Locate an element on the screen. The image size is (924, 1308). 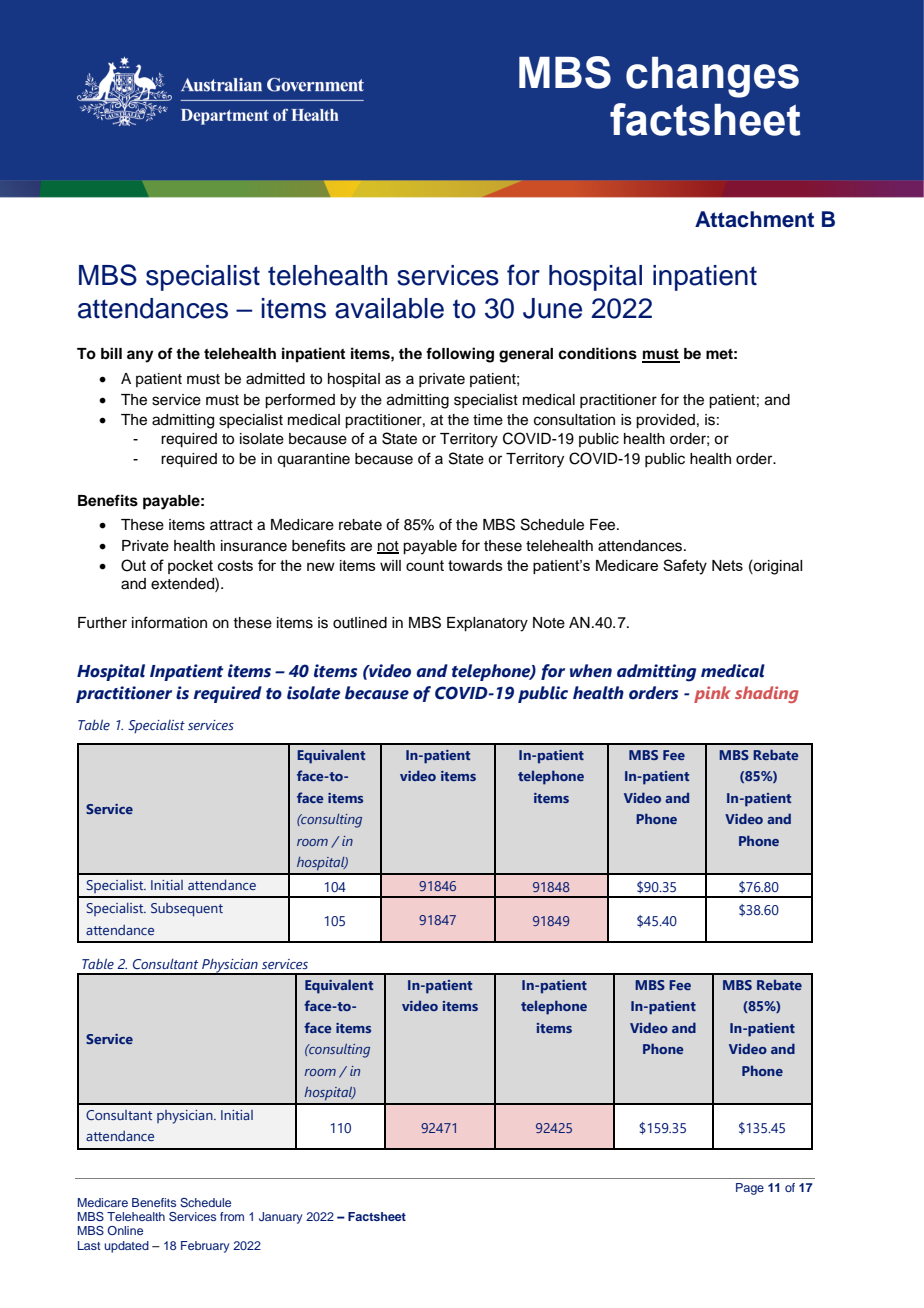
time is located at coordinates (488, 420).
